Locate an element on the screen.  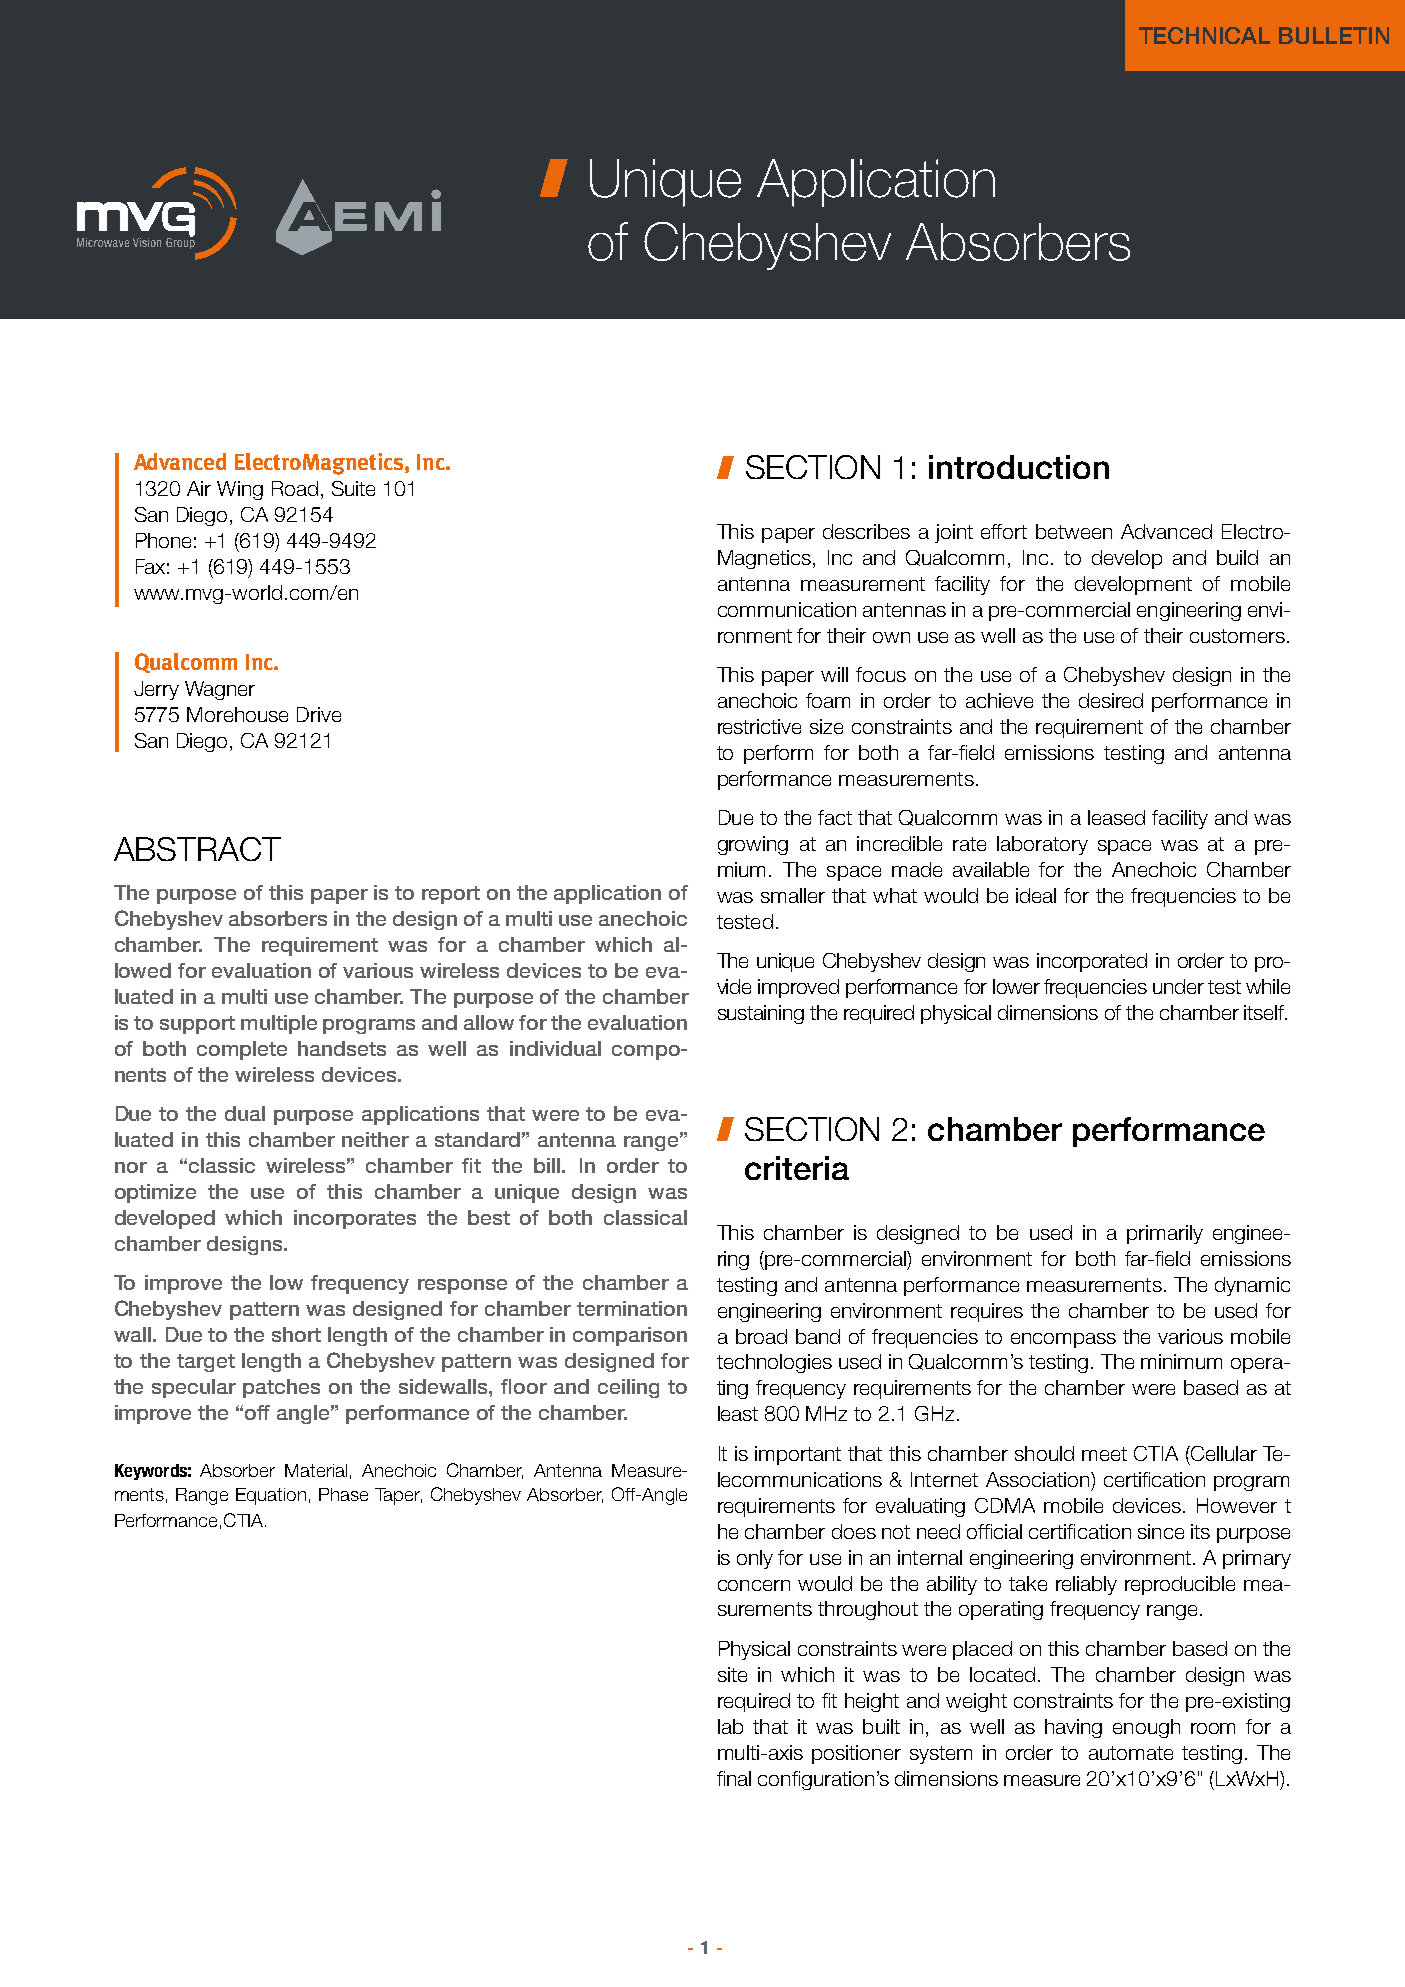
Air is located at coordinates (199, 488).
